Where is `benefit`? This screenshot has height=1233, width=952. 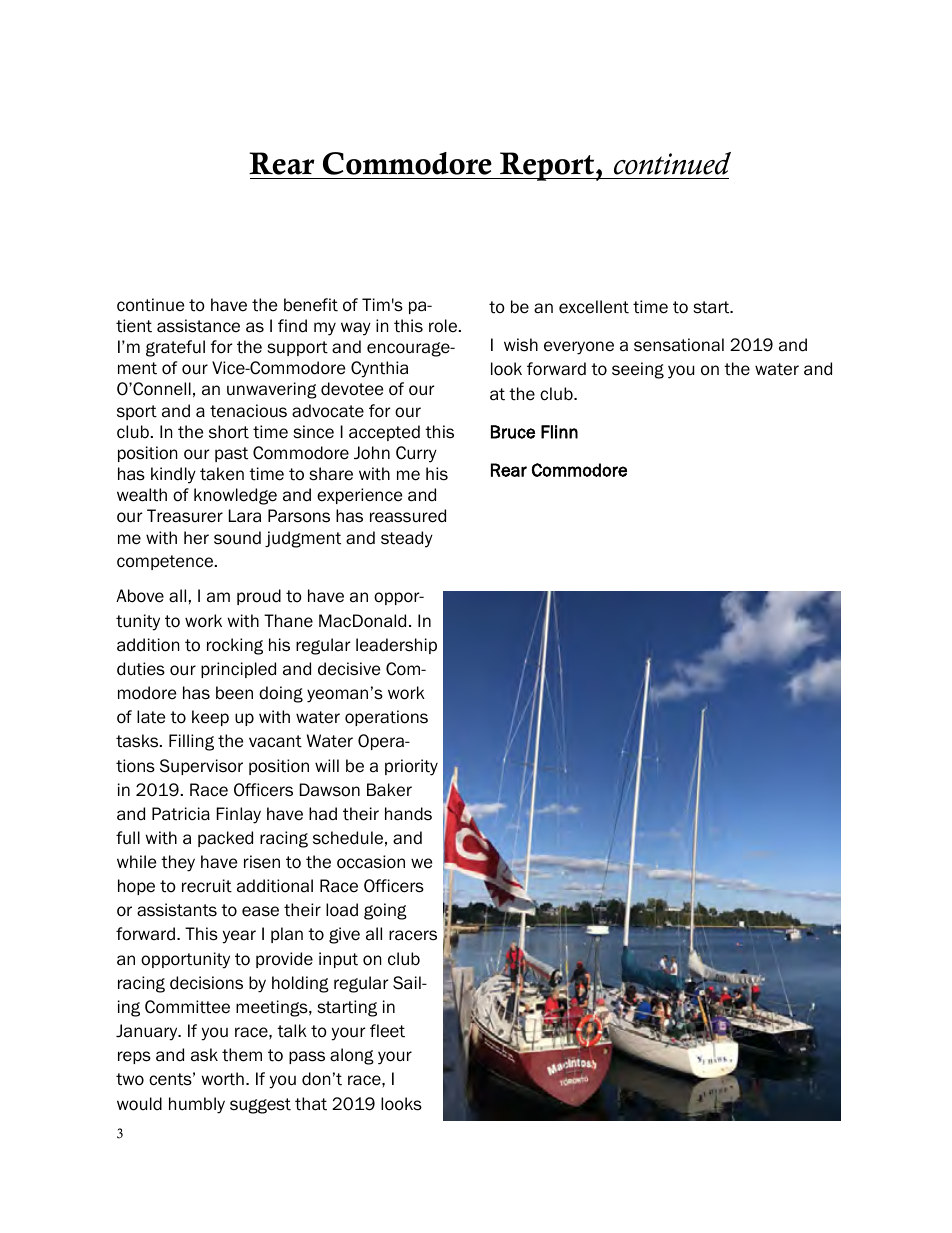 benefit is located at coordinates (311, 305).
